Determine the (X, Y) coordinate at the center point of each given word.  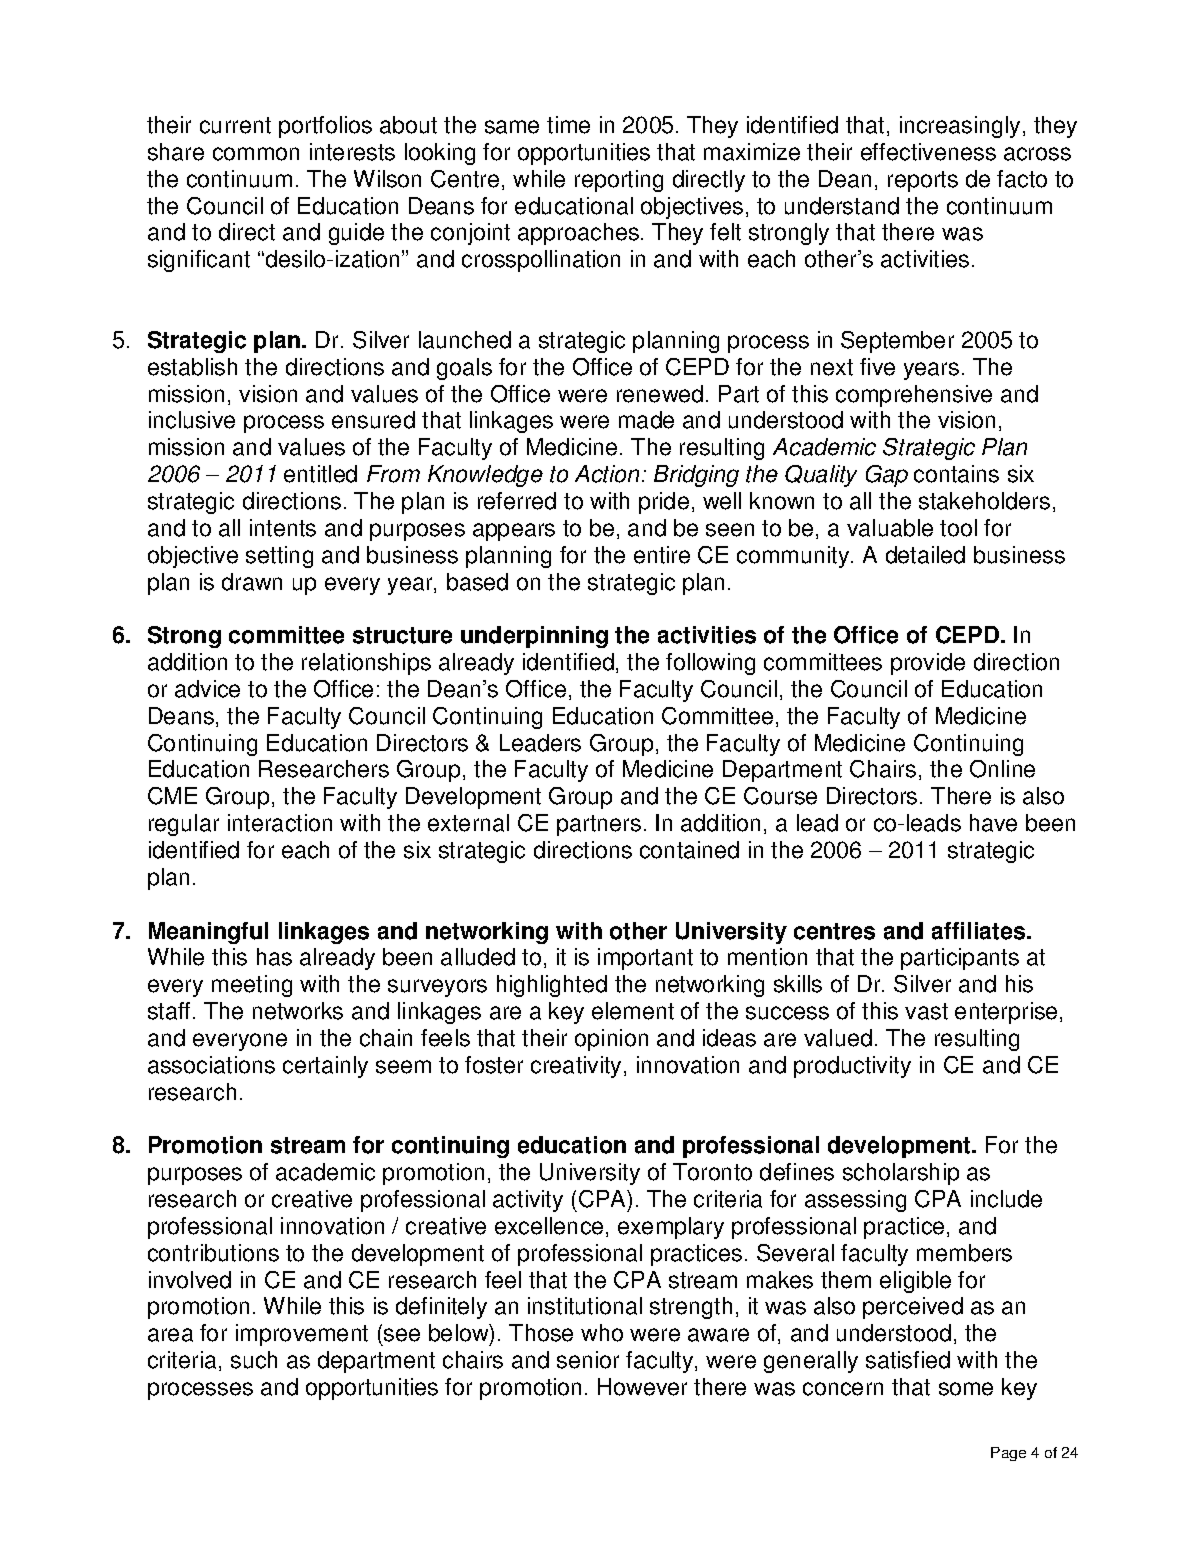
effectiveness (928, 152)
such (254, 1360)
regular (184, 825)
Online (1002, 769)
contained (689, 850)
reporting (619, 181)
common (256, 154)
